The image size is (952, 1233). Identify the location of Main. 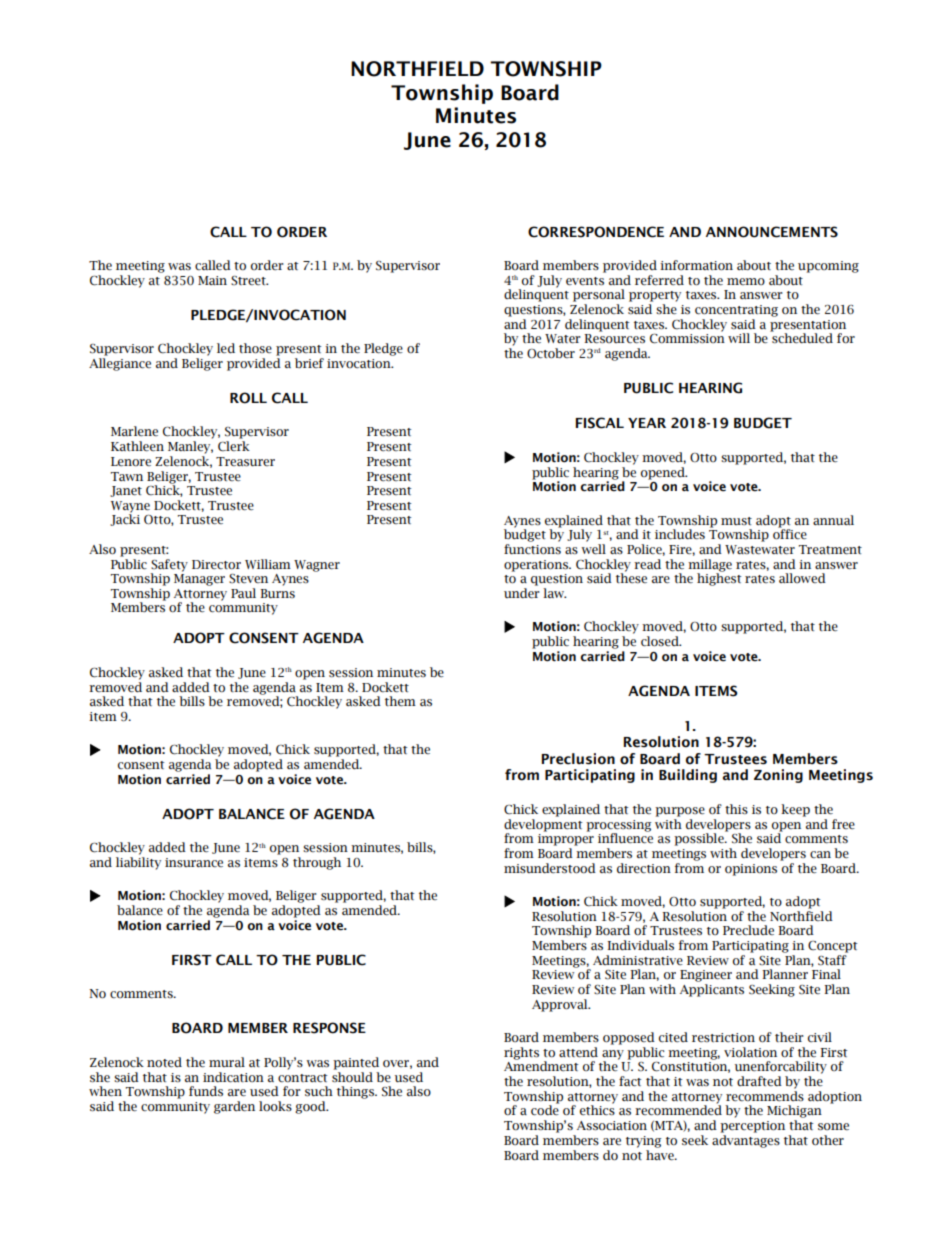
(212, 280).
